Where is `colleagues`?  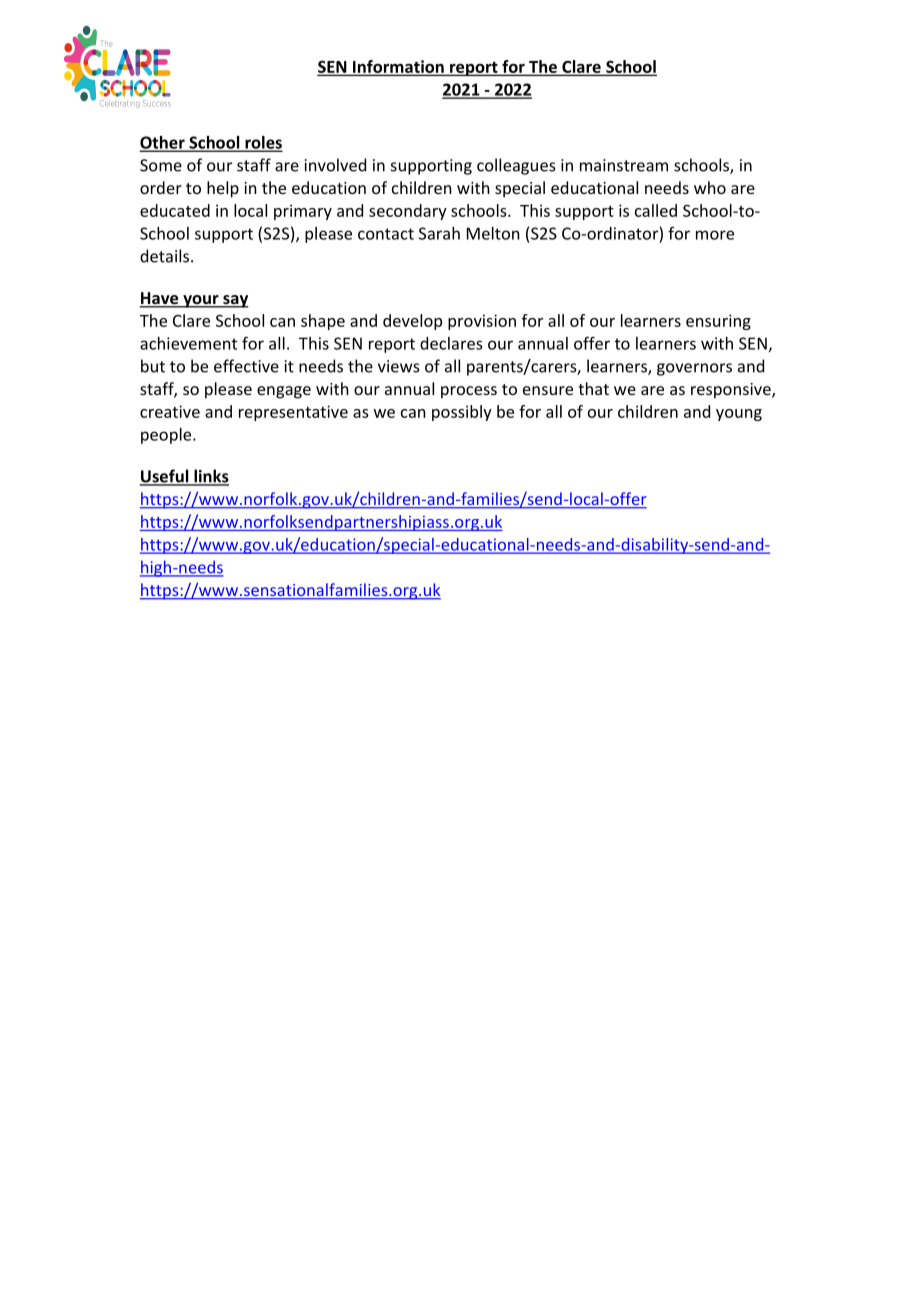
colleagues is located at coordinates (516, 166).
